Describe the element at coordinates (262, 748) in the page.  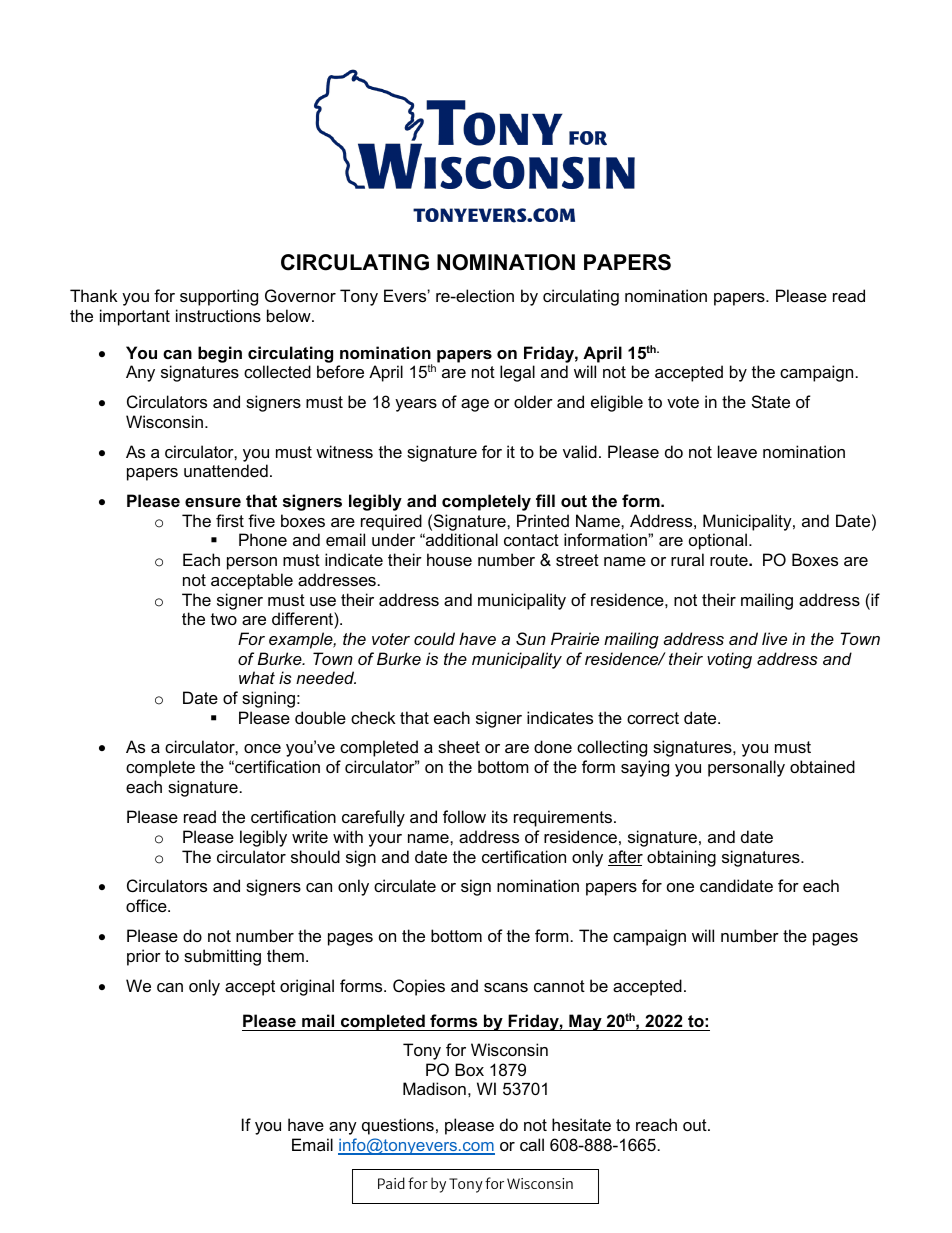
I see `once` at that location.
